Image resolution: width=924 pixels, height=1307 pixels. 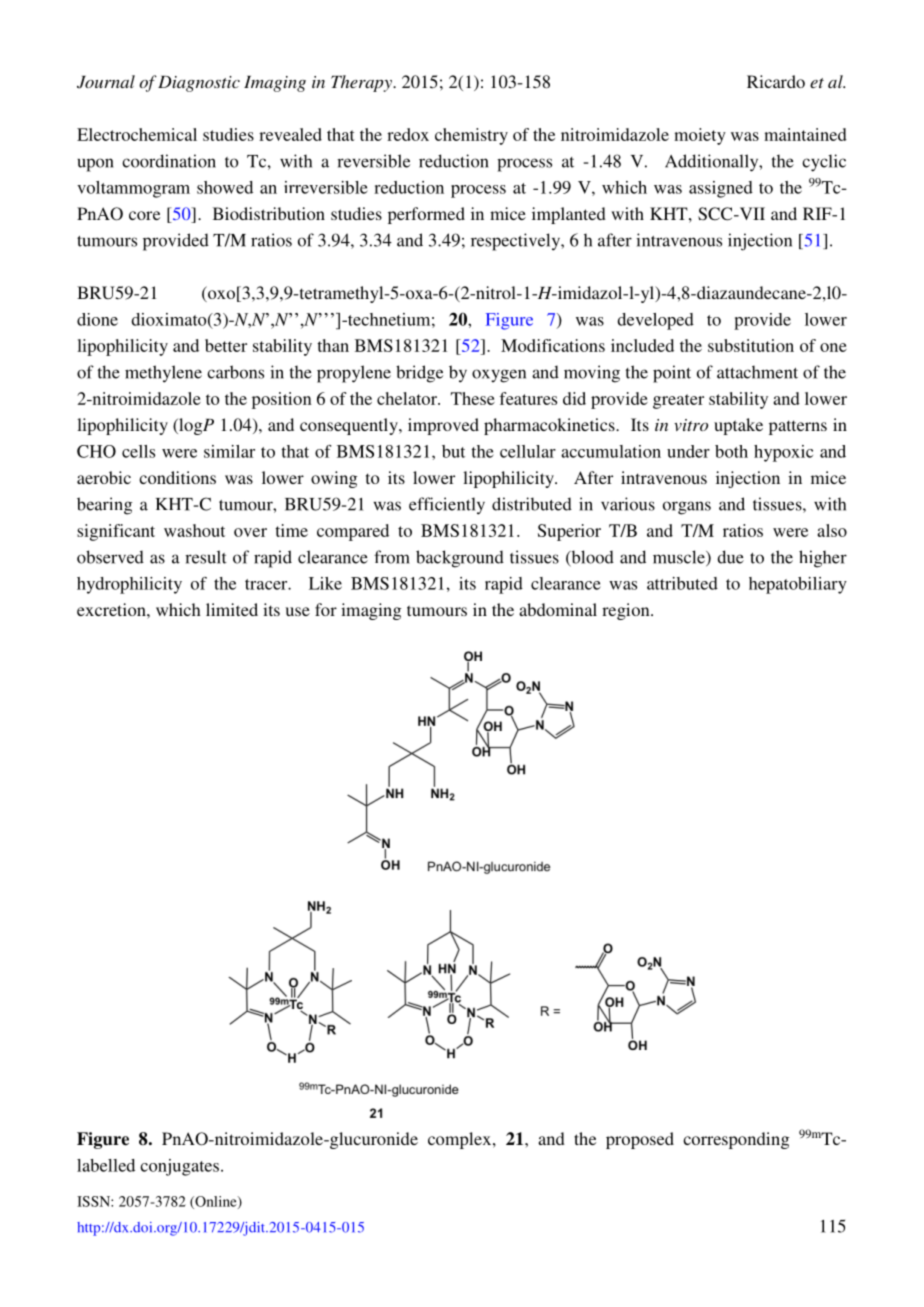 I want to click on moiety, so click(x=700, y=136).
